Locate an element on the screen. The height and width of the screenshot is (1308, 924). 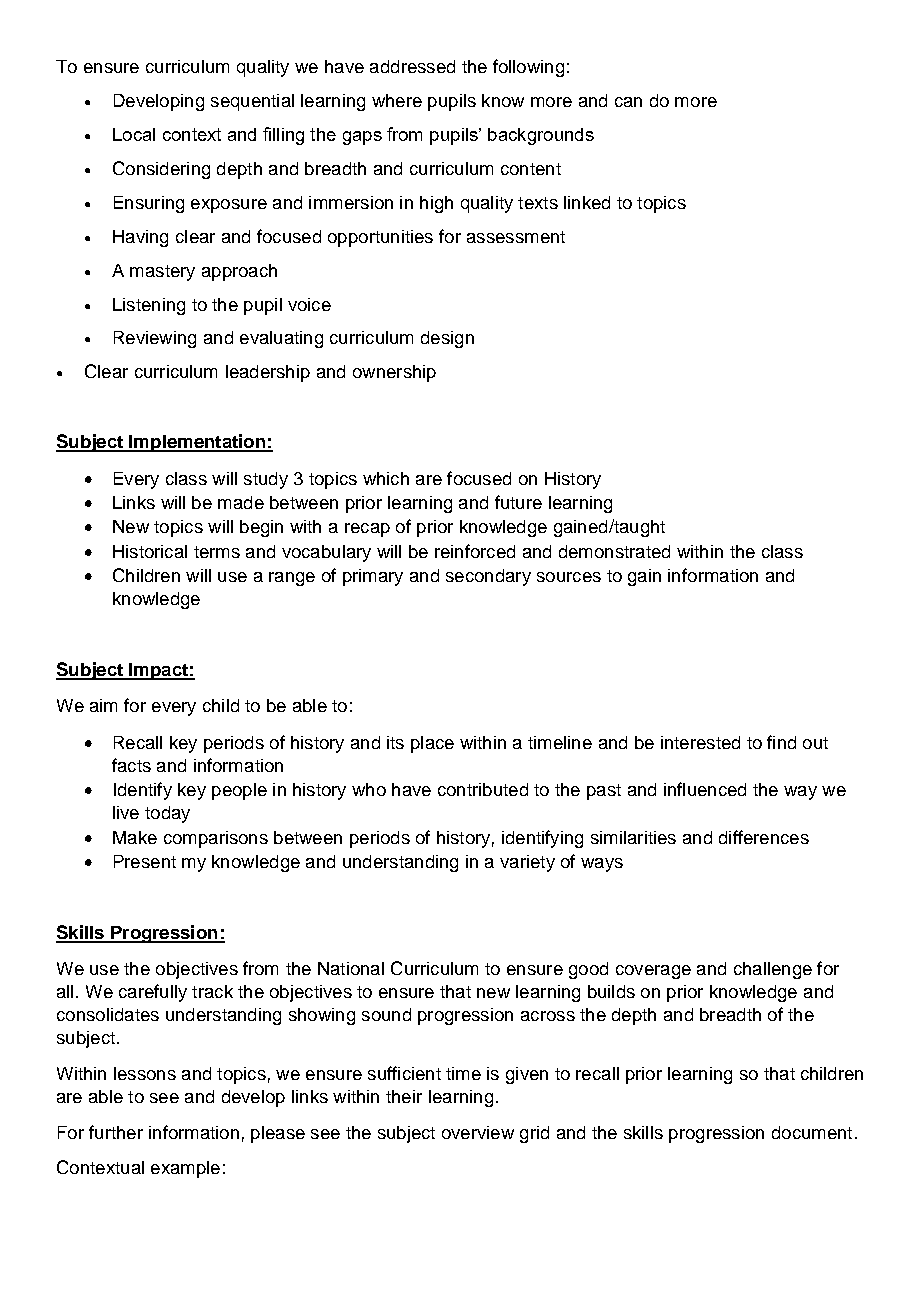
document is located at coordinates (812, 1132).
